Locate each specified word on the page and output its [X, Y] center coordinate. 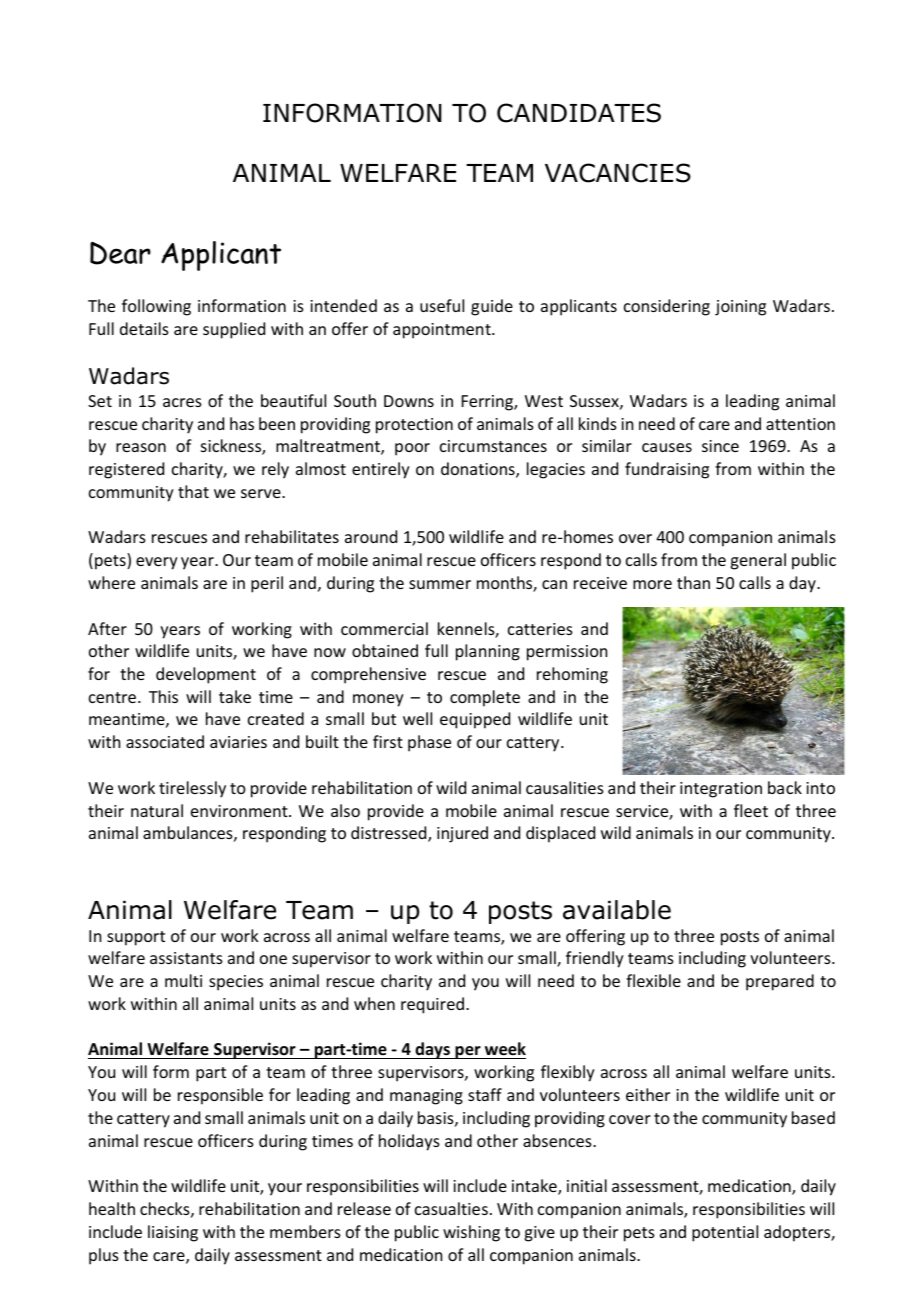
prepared [780, 982]
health [112, 1208]
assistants [186, 958]
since [720, 446]
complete [485, 698]
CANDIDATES [579, 113]
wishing [471, 1233]
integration [721, 790]
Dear [120, 253]
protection [414, 426]
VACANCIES [618, 173]
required [432, 1005]
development [206, 675]
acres [182, 402]
